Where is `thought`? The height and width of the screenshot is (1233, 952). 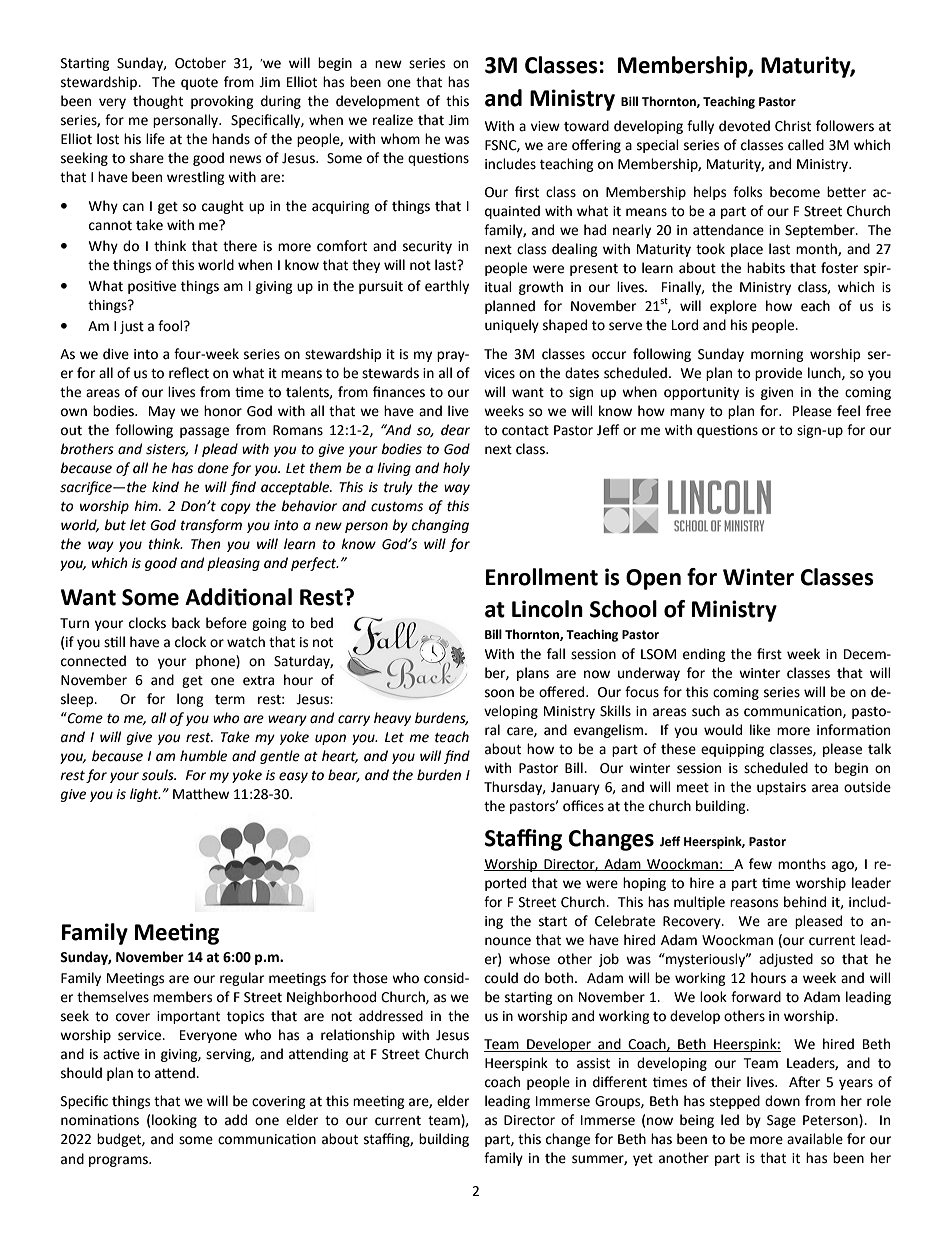 thought is located at coordinates (158, 102).
